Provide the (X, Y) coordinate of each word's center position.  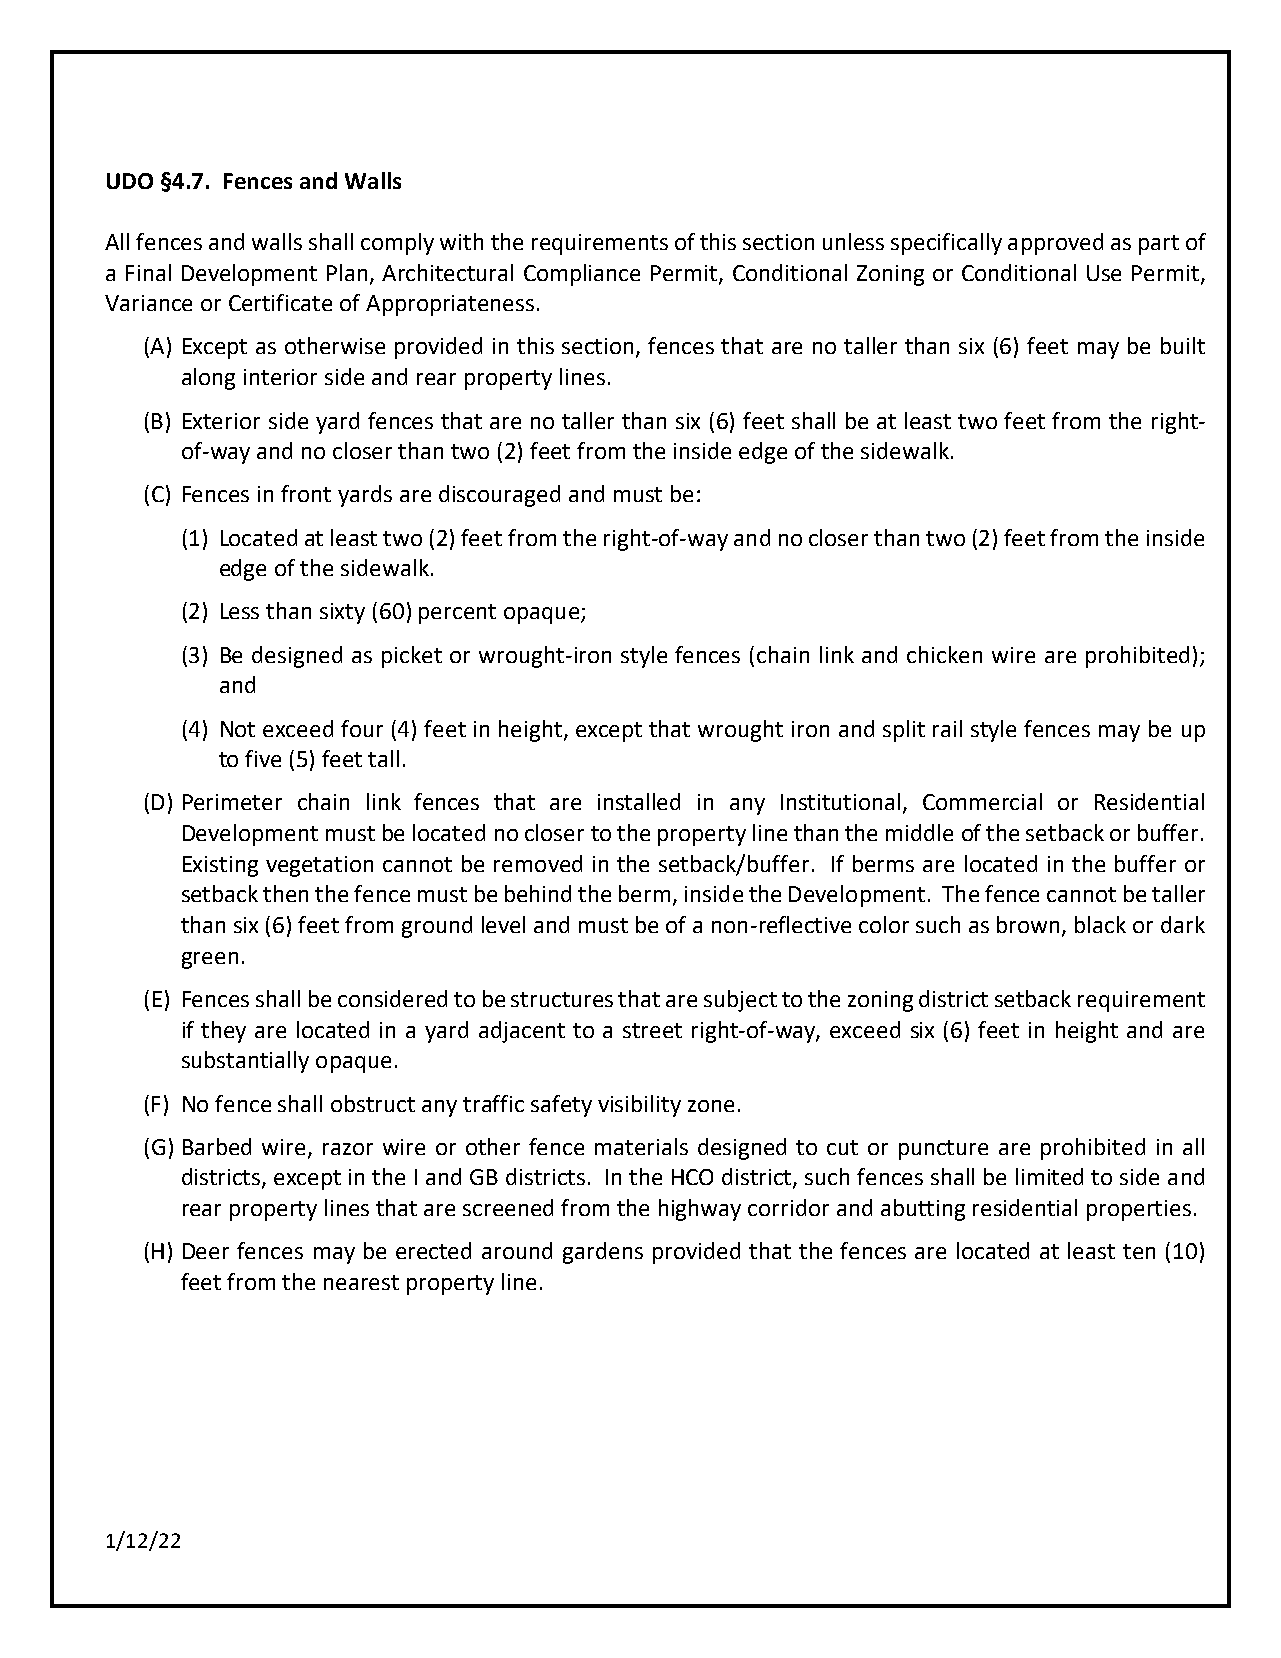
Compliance (582, 275)
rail (947, 728)
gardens (603, 1253)
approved (1055, 244)
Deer (206, 1251)
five (263, 758)
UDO (130, 181)
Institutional (840, 801)
